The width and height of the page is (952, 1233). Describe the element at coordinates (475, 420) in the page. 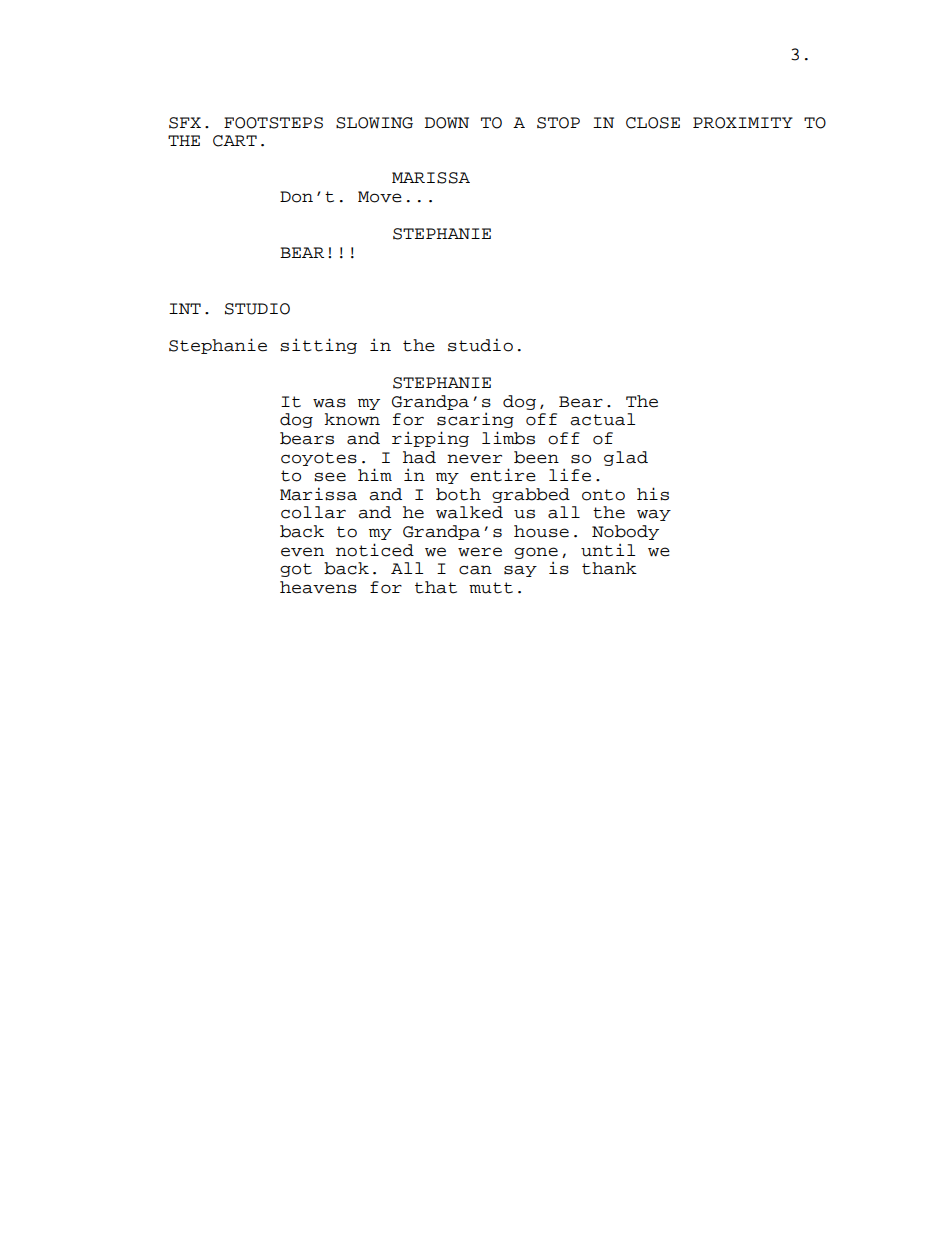

I see `scaring` at that location.
